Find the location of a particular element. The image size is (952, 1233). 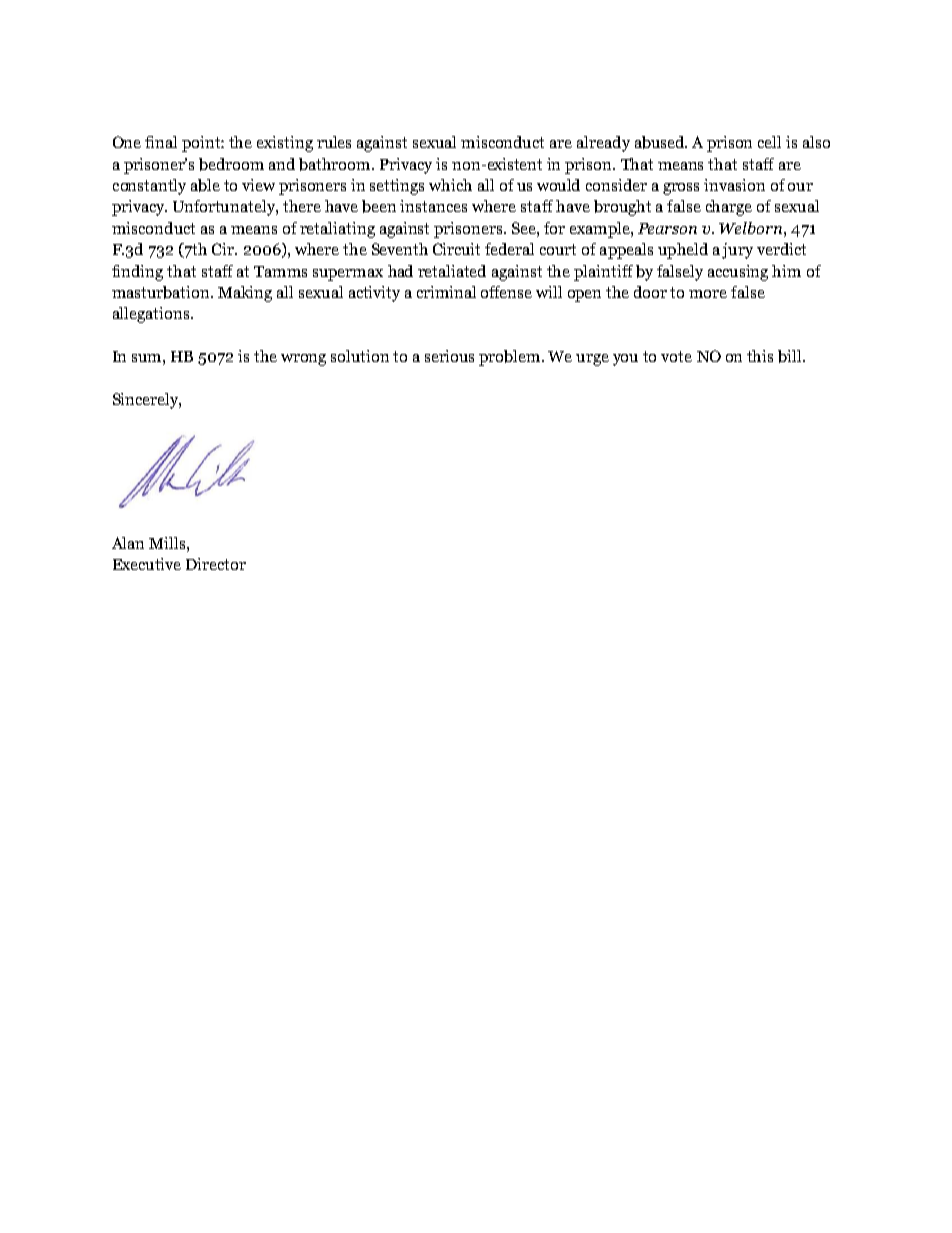

wrong is located at coordinates (303, 360).
